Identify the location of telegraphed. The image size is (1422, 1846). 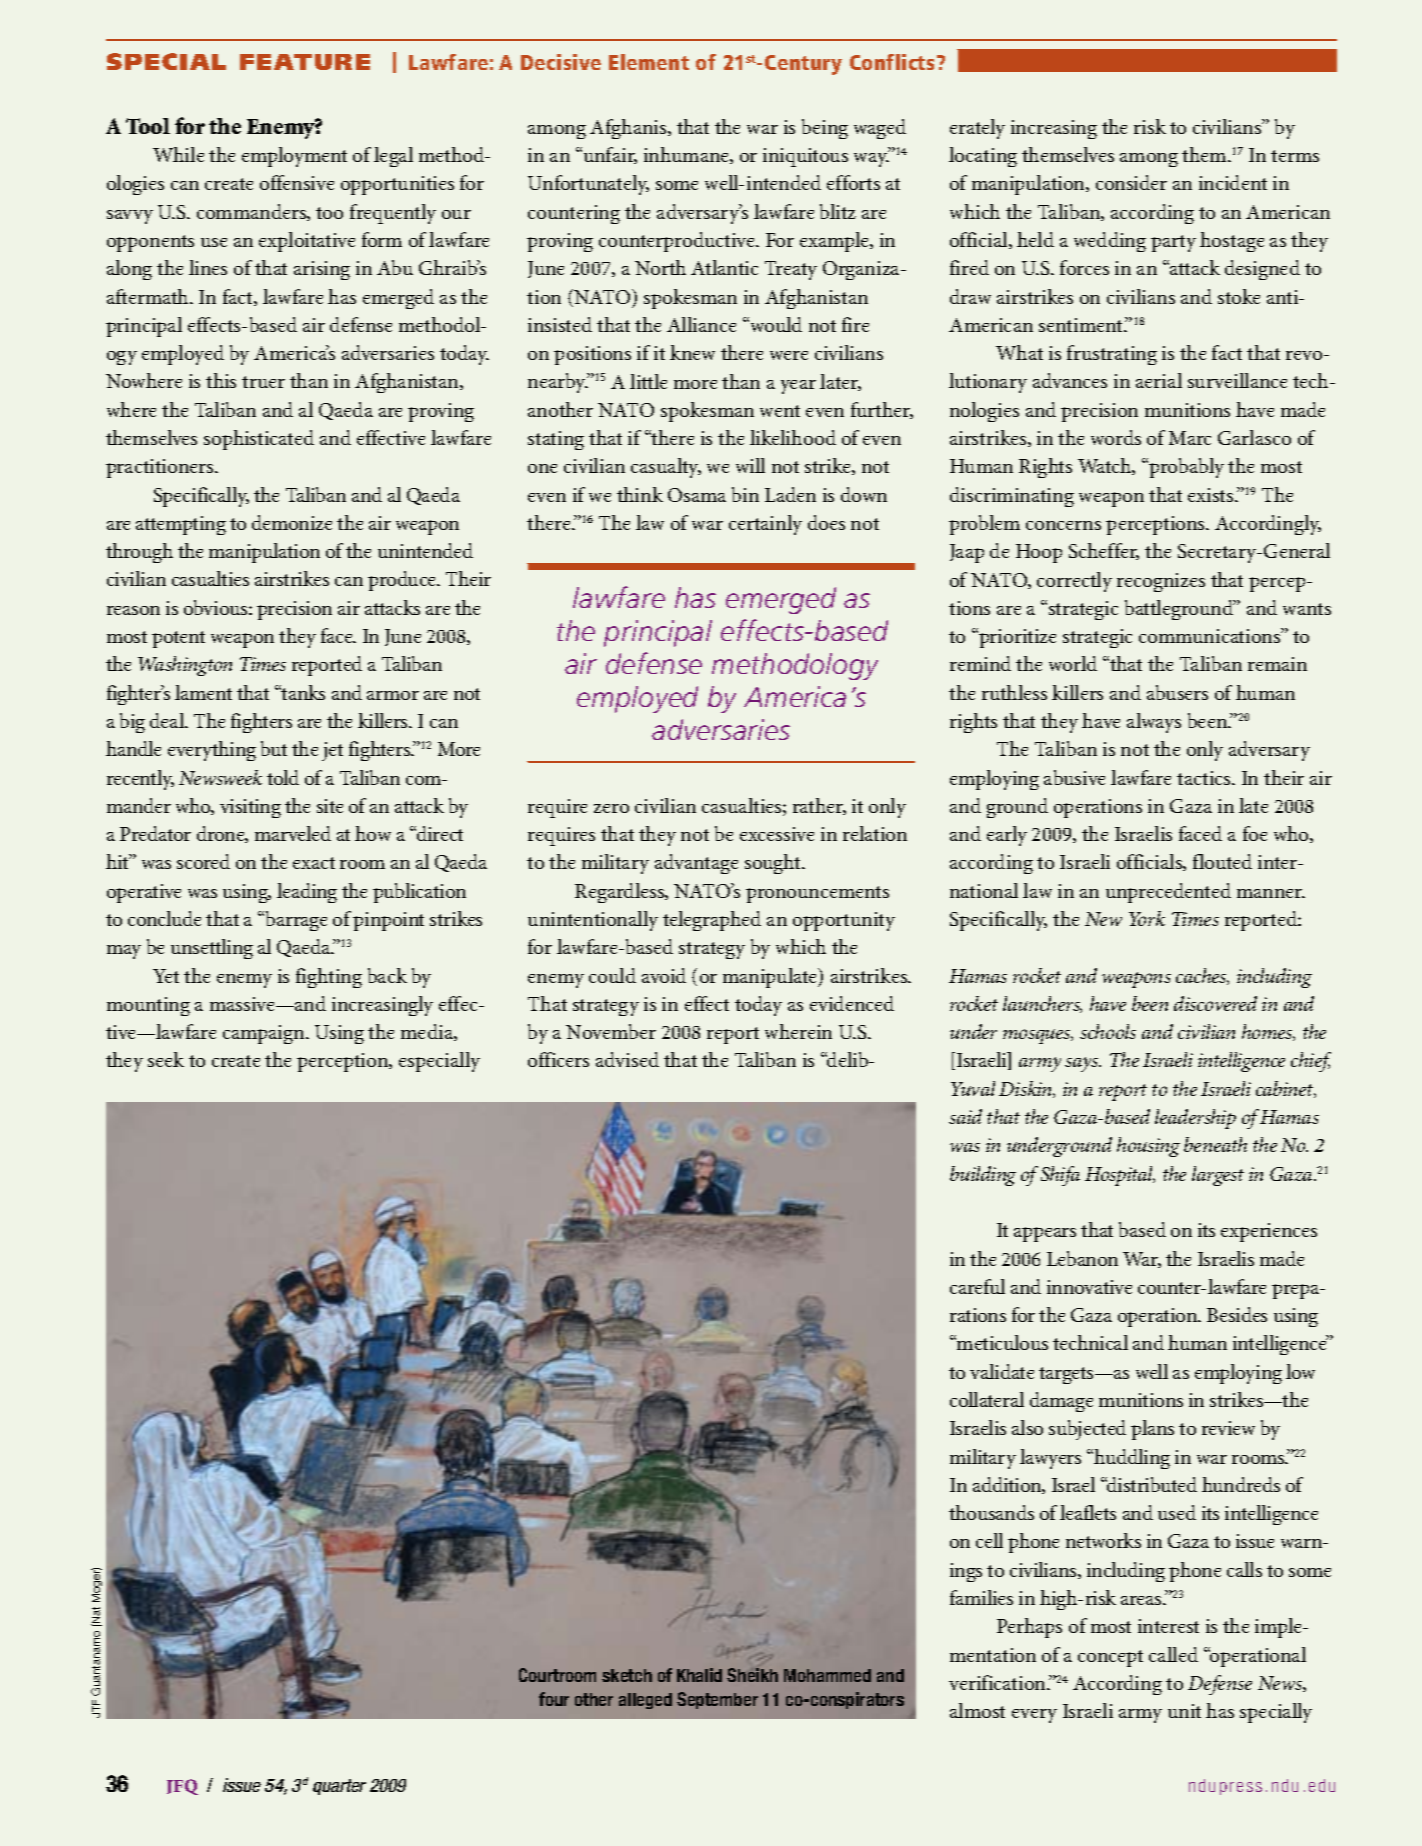
(712, 921).
